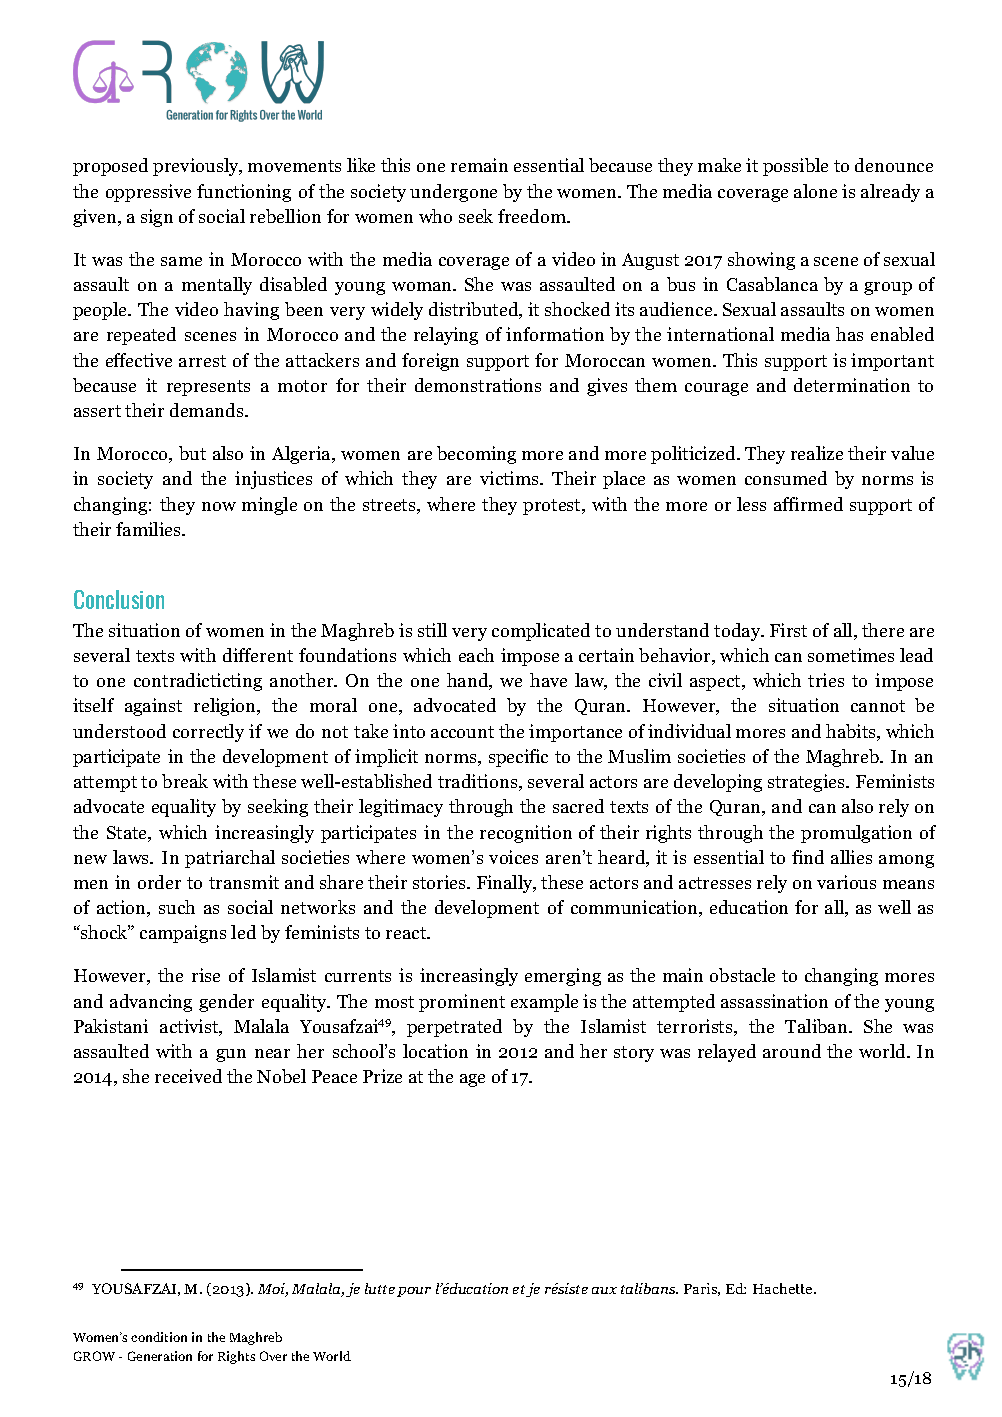  Describe the element at coordinates (183, 934) in the screenshot. I see `campaigns` at that location.
